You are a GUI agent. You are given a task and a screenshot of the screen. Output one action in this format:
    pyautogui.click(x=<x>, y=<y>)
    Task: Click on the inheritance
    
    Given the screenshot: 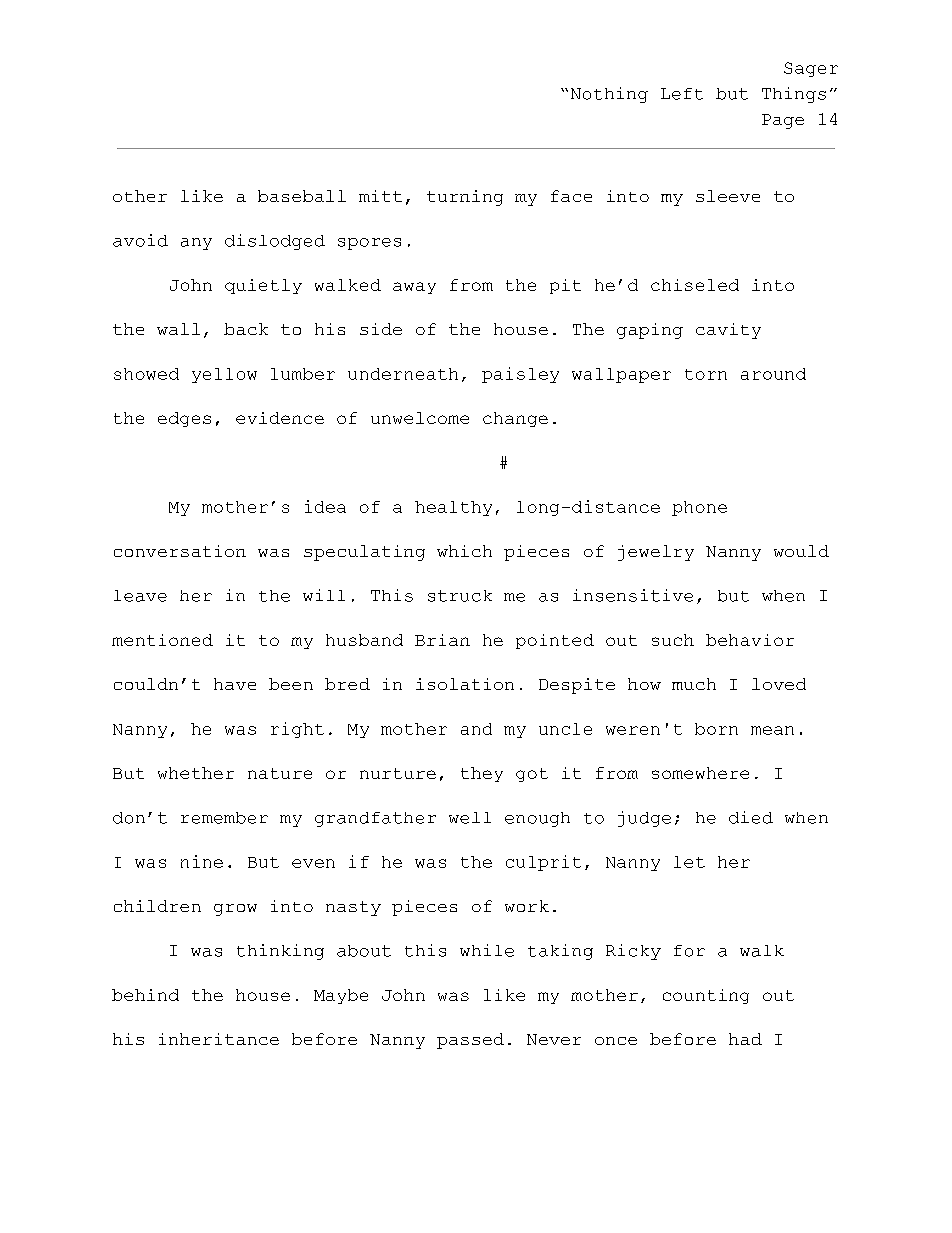 What is the action you would take?
    pyautogui.click(x=219, y=1039)
